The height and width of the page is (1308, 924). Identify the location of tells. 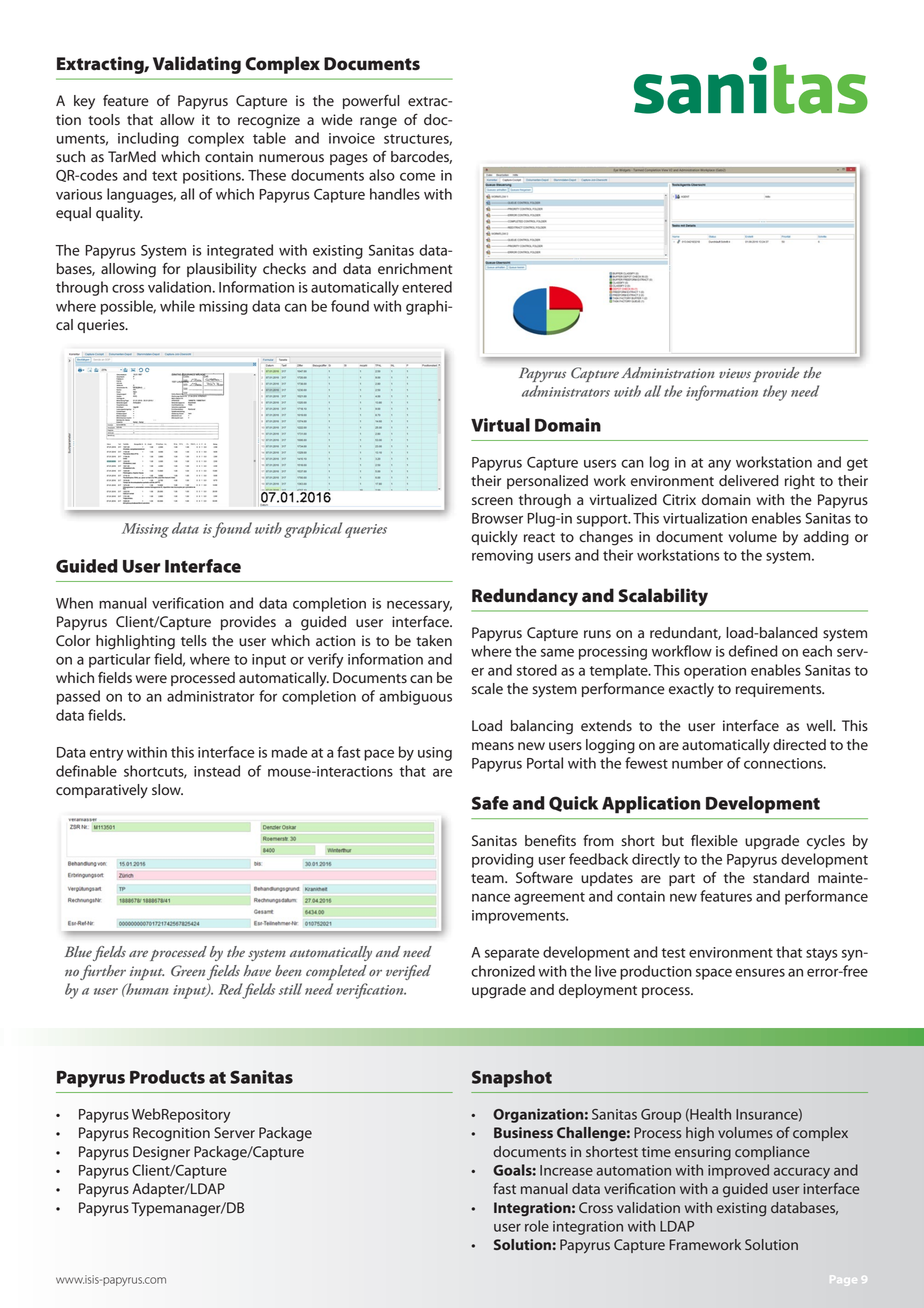
(194, 641).
